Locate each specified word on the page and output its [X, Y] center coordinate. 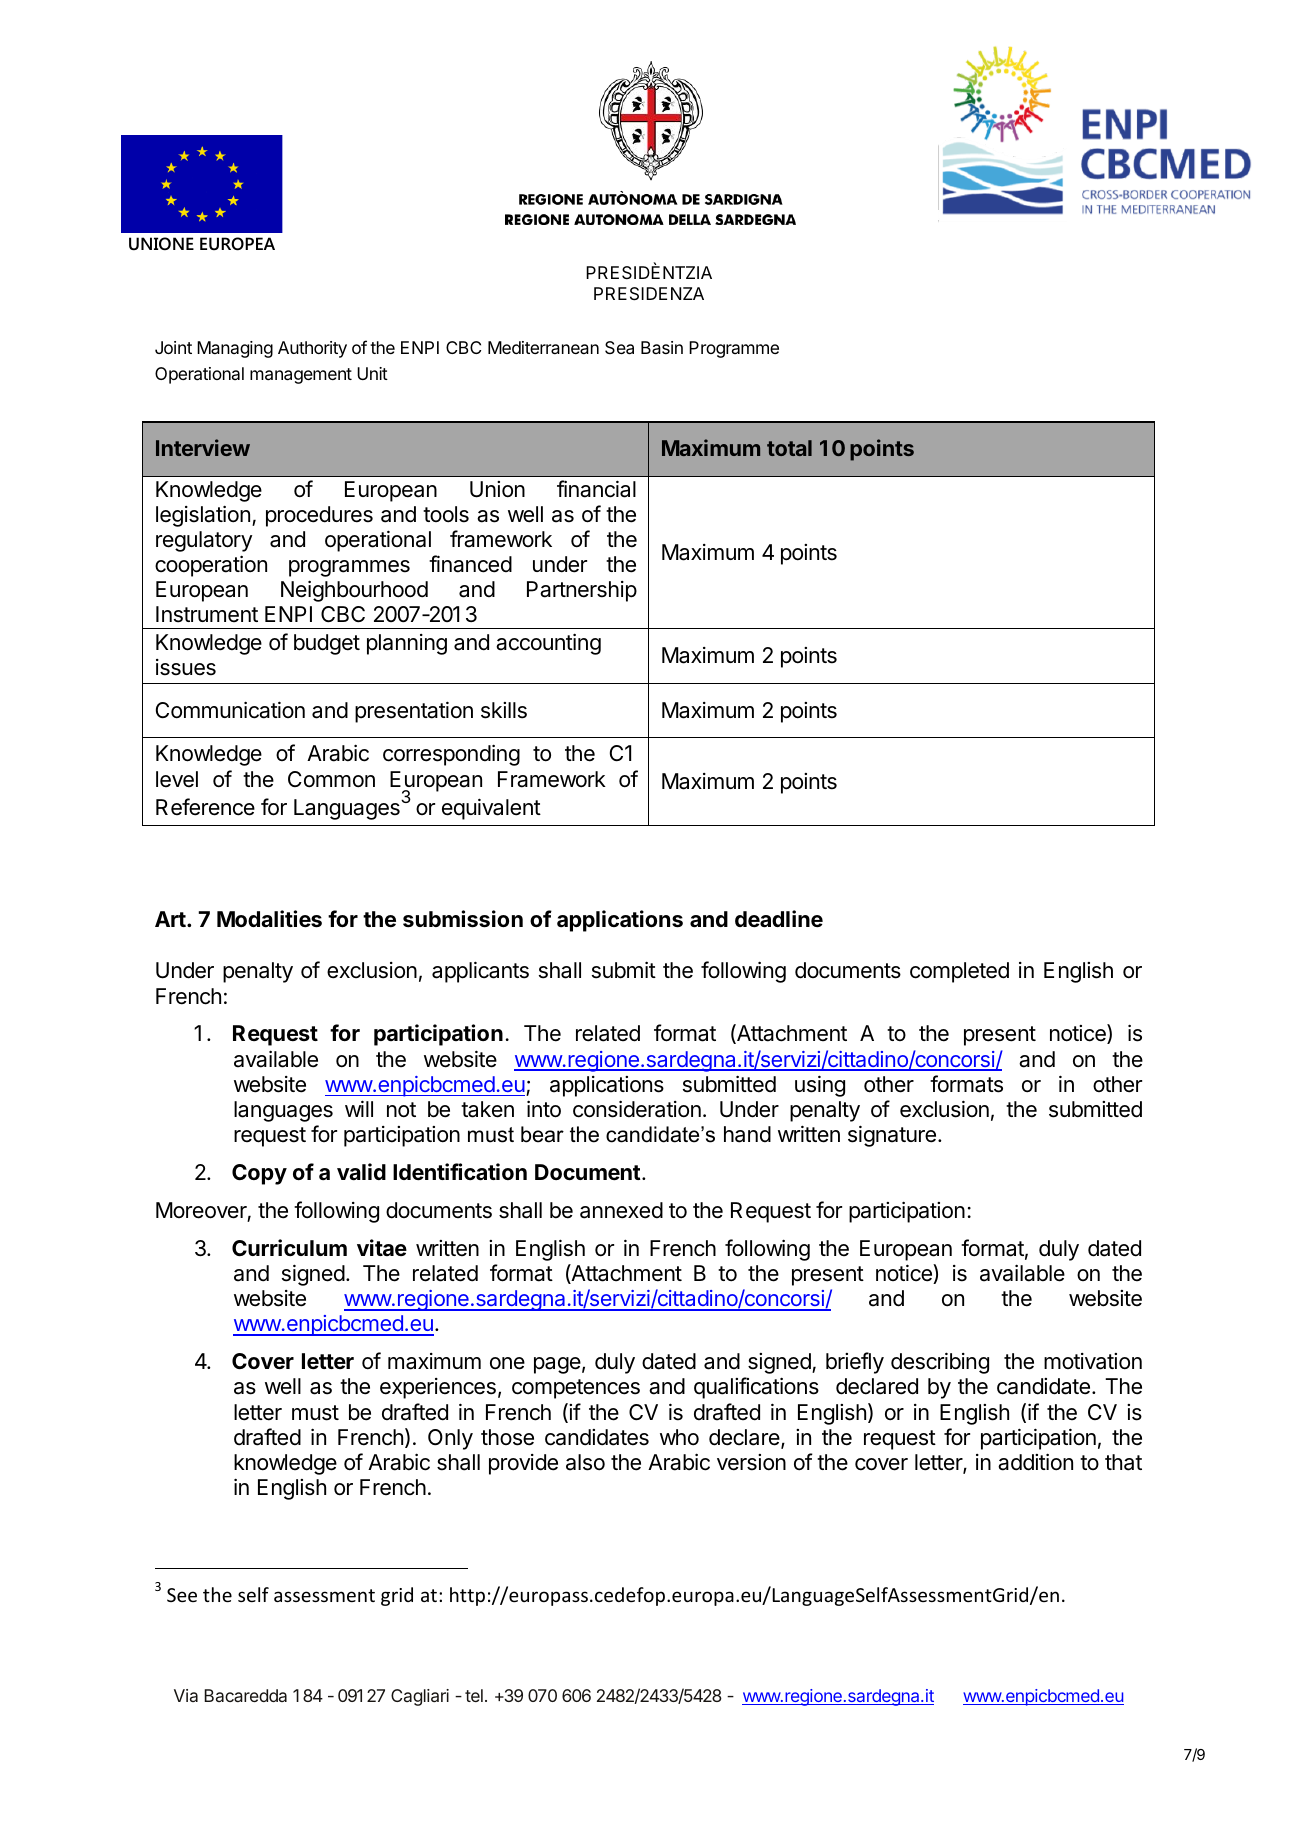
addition [1035, 1462]
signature [892, 1136]
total [789, 448]
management [301, 376]
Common [331, 779]
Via [186, 1695]
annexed [621, 1210]
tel [474, 1695]
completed [959, 972]
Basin [662, 347]
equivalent [491, 809]
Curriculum [289, 1247]
